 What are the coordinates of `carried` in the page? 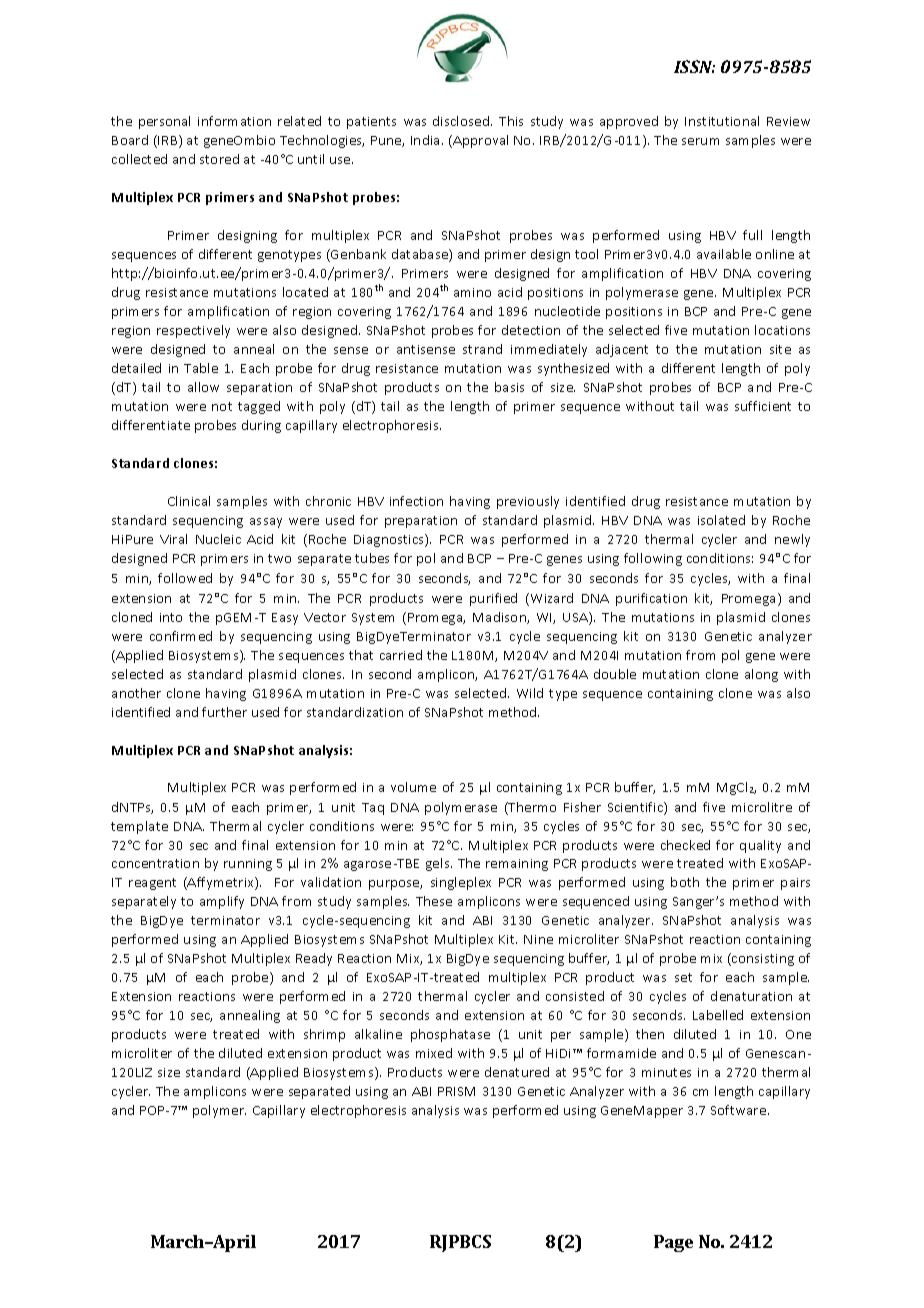 It's located at (401, 655).
